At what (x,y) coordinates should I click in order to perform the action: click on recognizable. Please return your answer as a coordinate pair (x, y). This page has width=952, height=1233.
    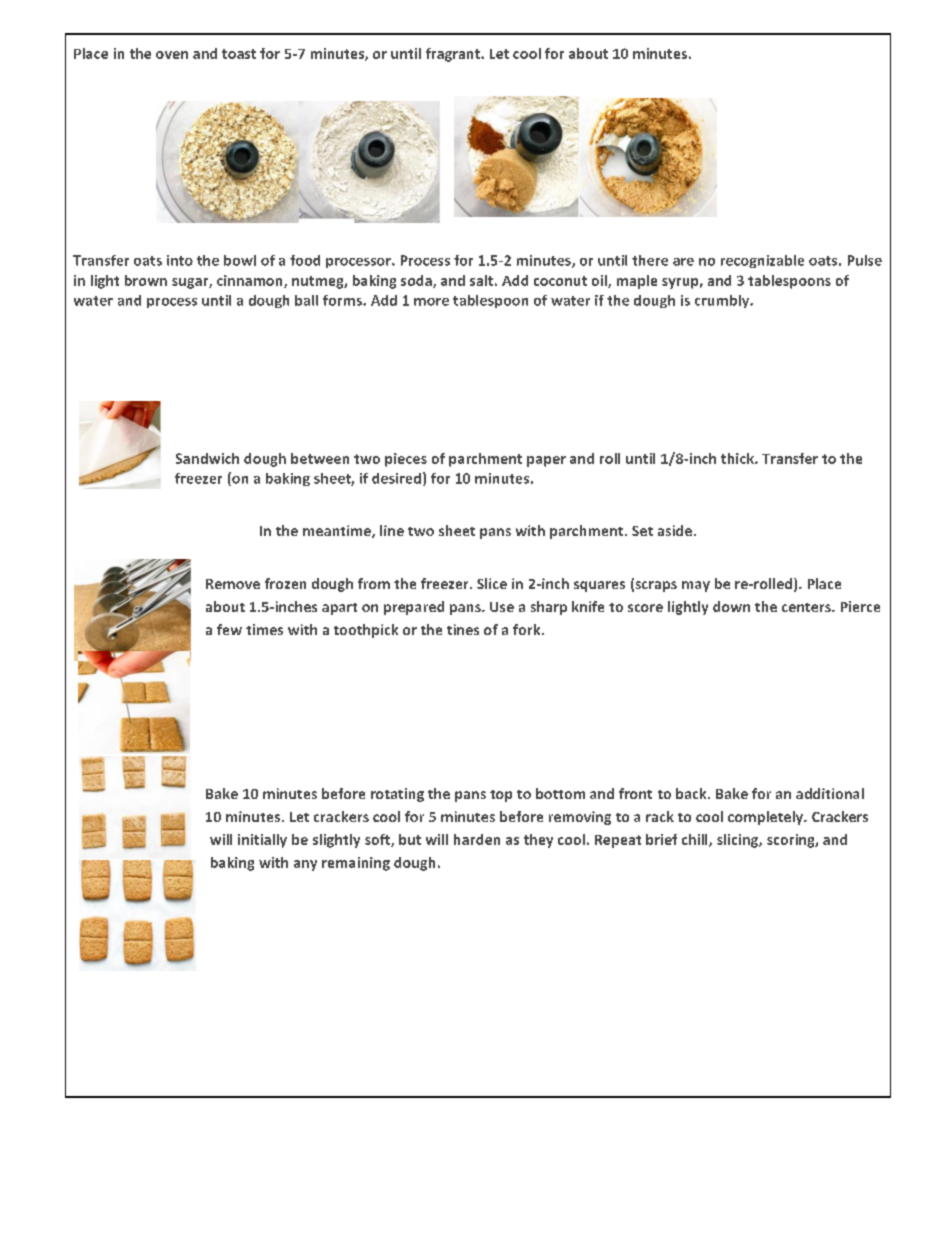
    Looking at the image, I should click on (762, 261).
